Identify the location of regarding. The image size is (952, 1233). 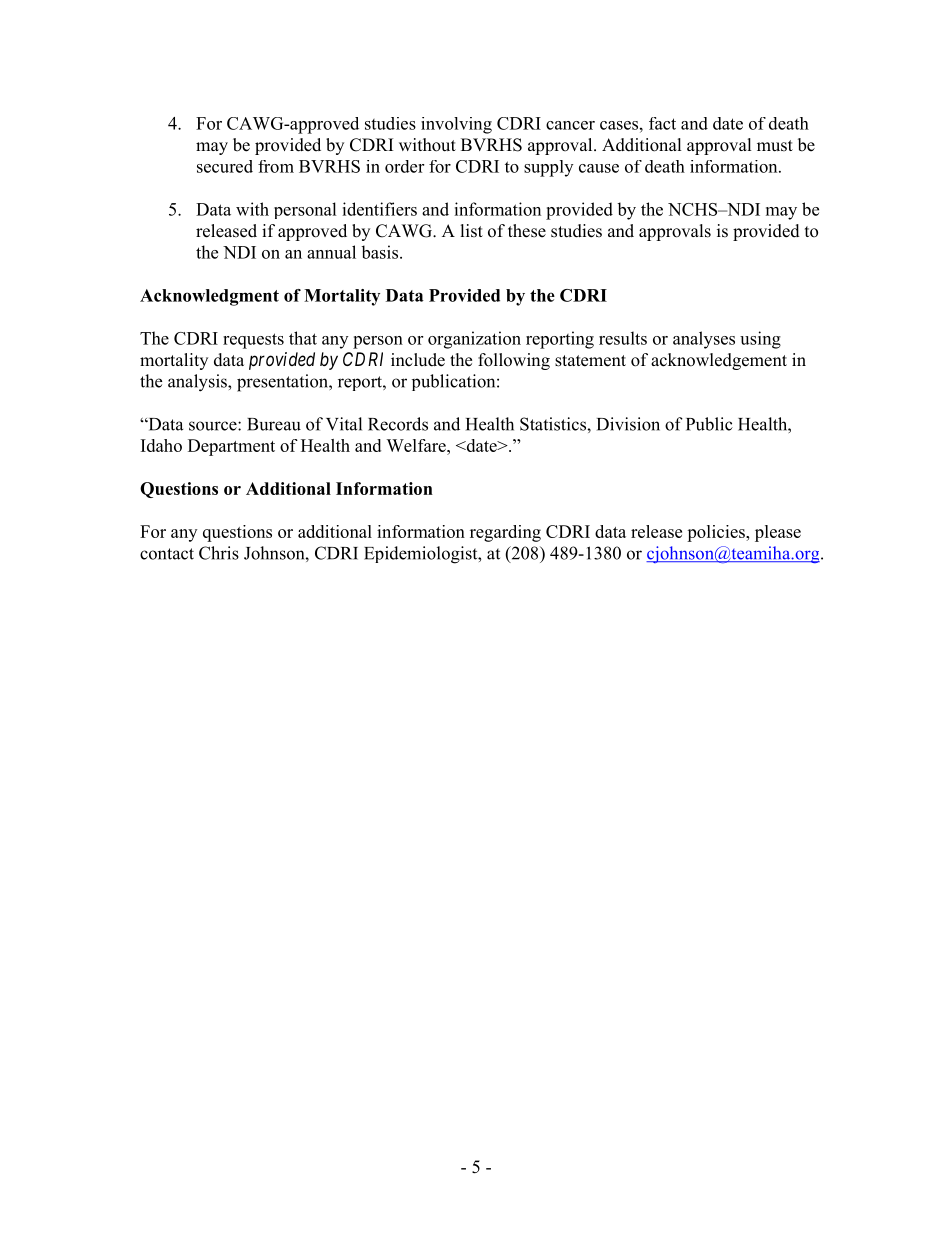
(505, 533).
